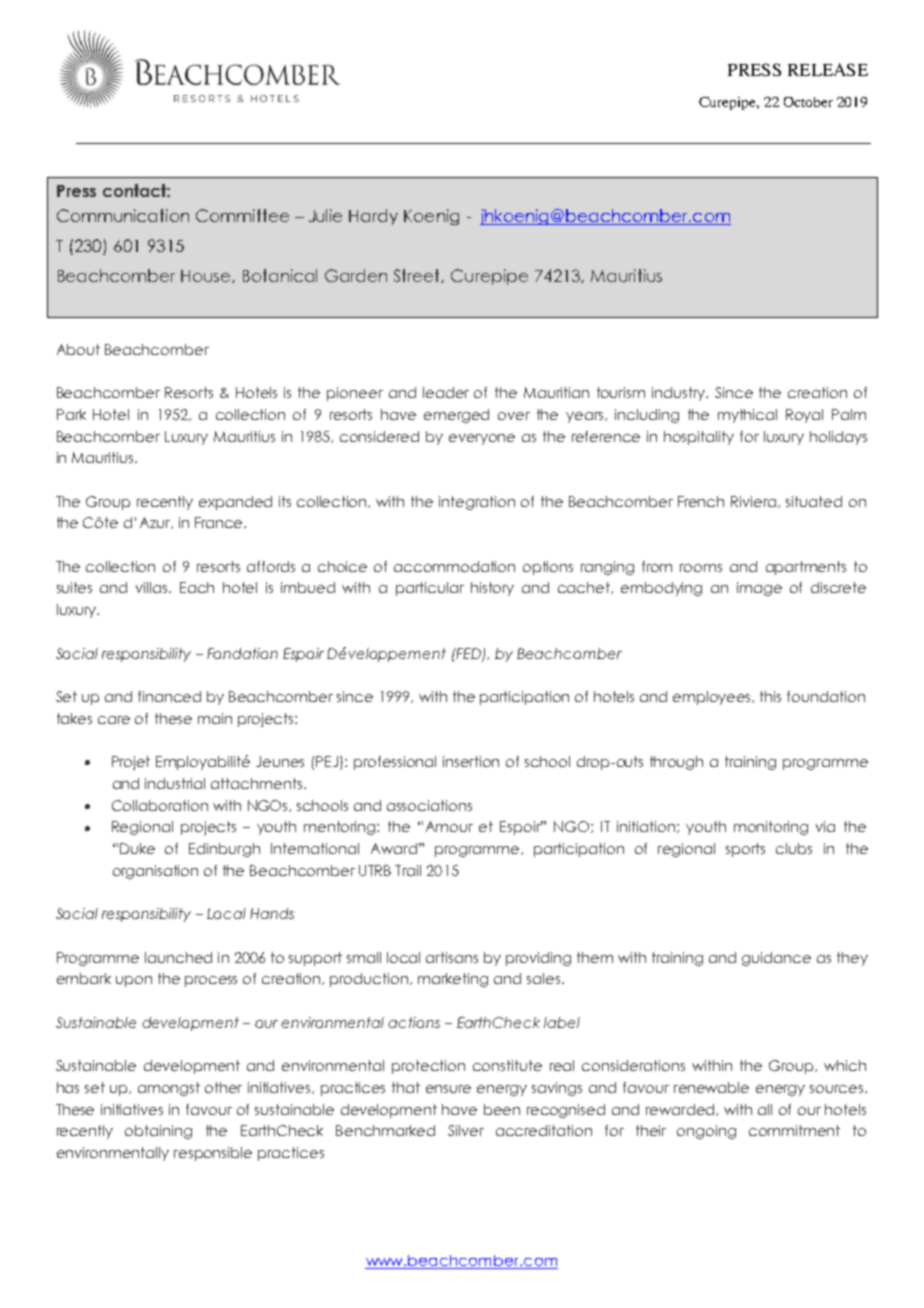 The height and width of the screenshot is (1308, 924). What do you see at coordinates (158, 1132) in the screenshot?
I see `obtaining` at bounding box center [158, 1132].
